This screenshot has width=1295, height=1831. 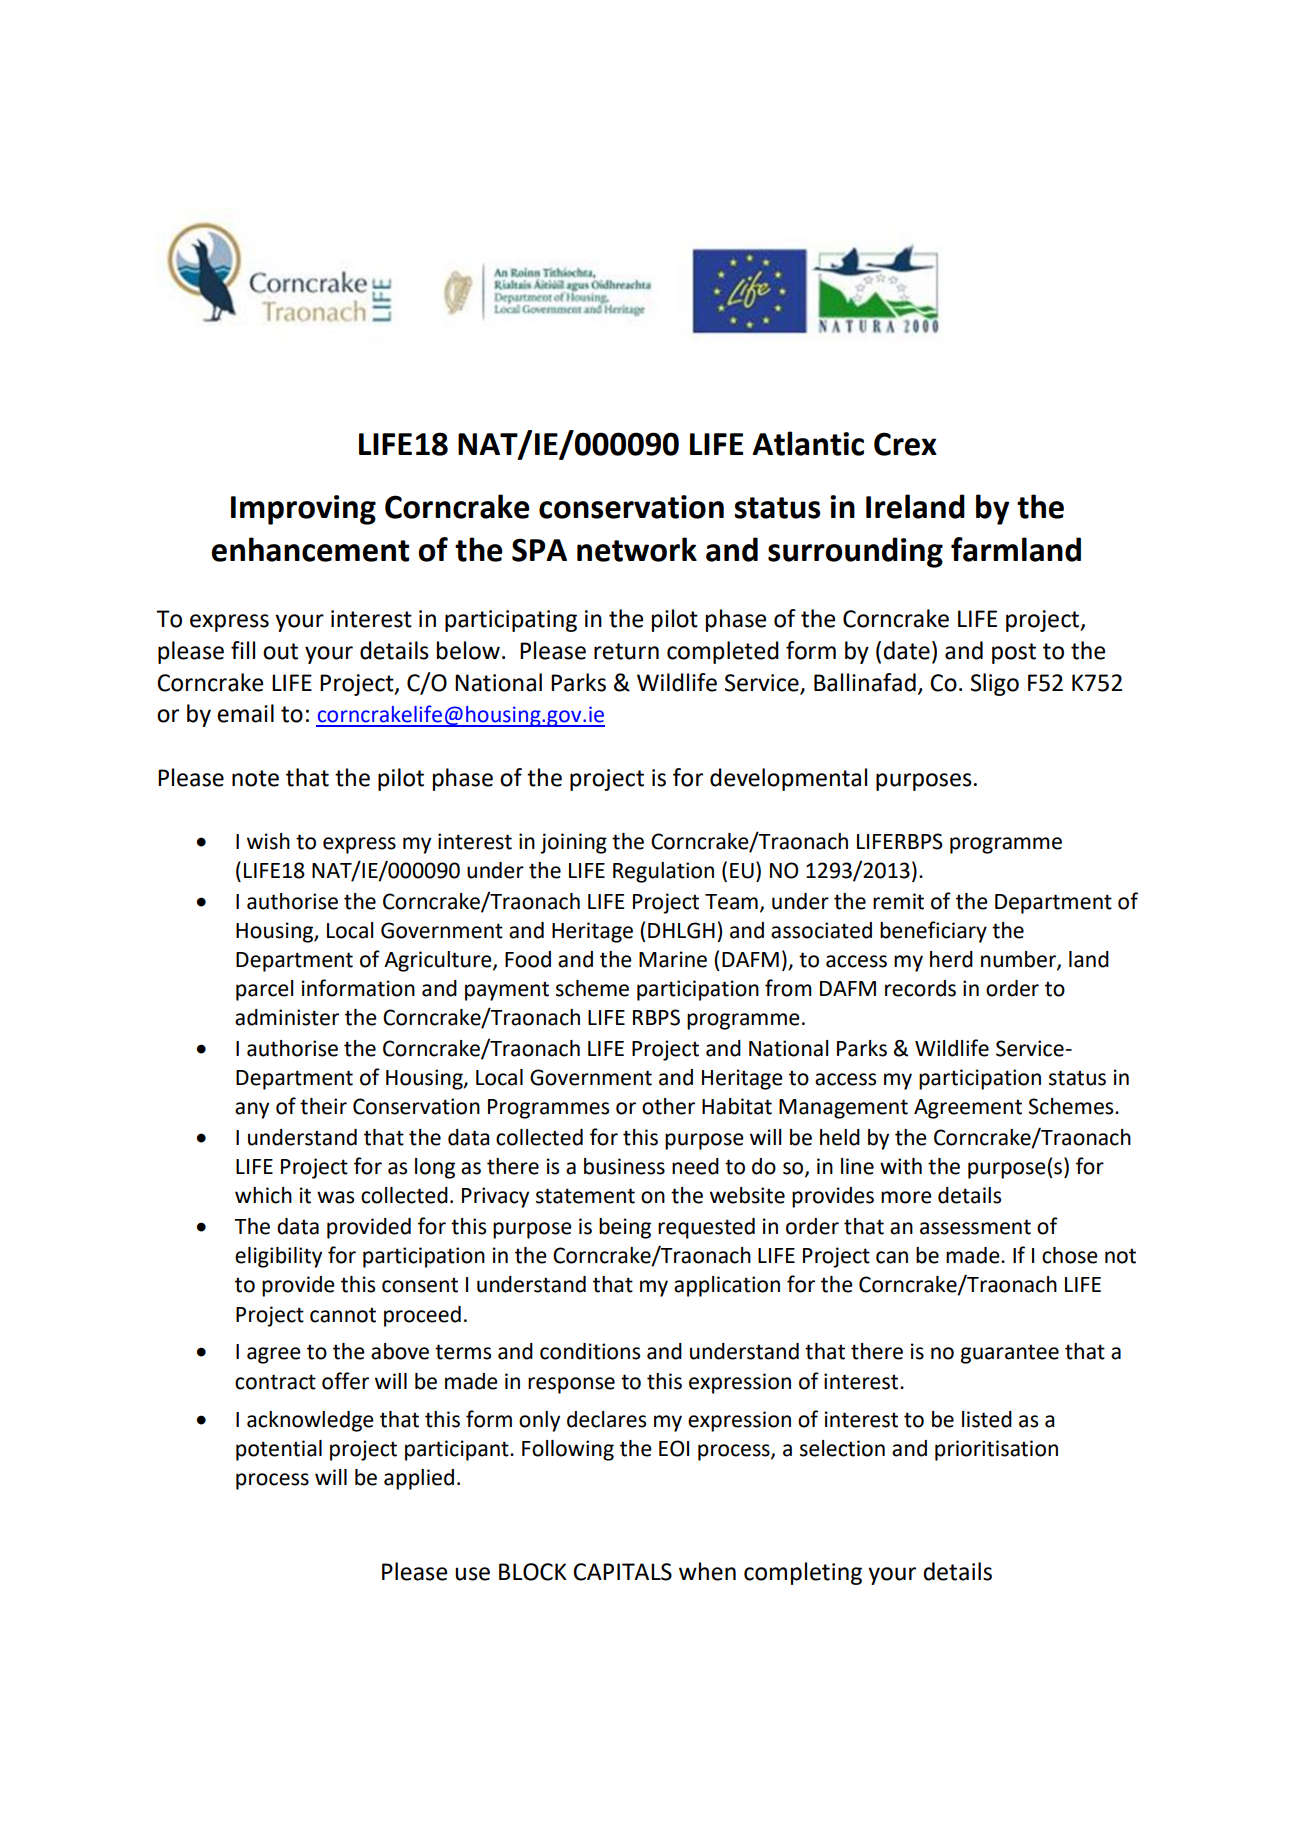 What do you see at coordinates (303, 510) in the screenshot?
I see `Improving` at bounding box center [303, 510].
